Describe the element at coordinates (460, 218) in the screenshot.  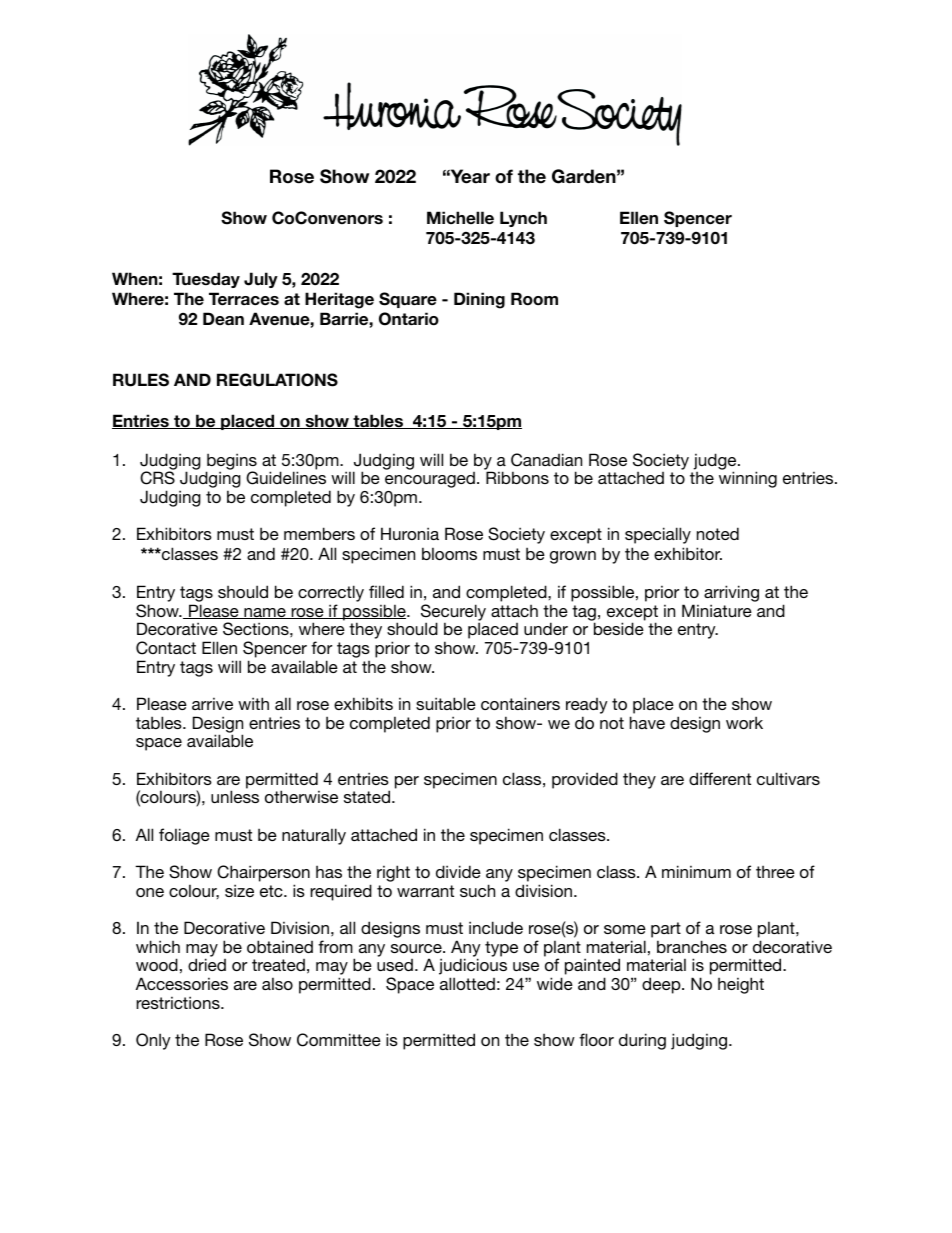
I see `Michelle` at that location.
